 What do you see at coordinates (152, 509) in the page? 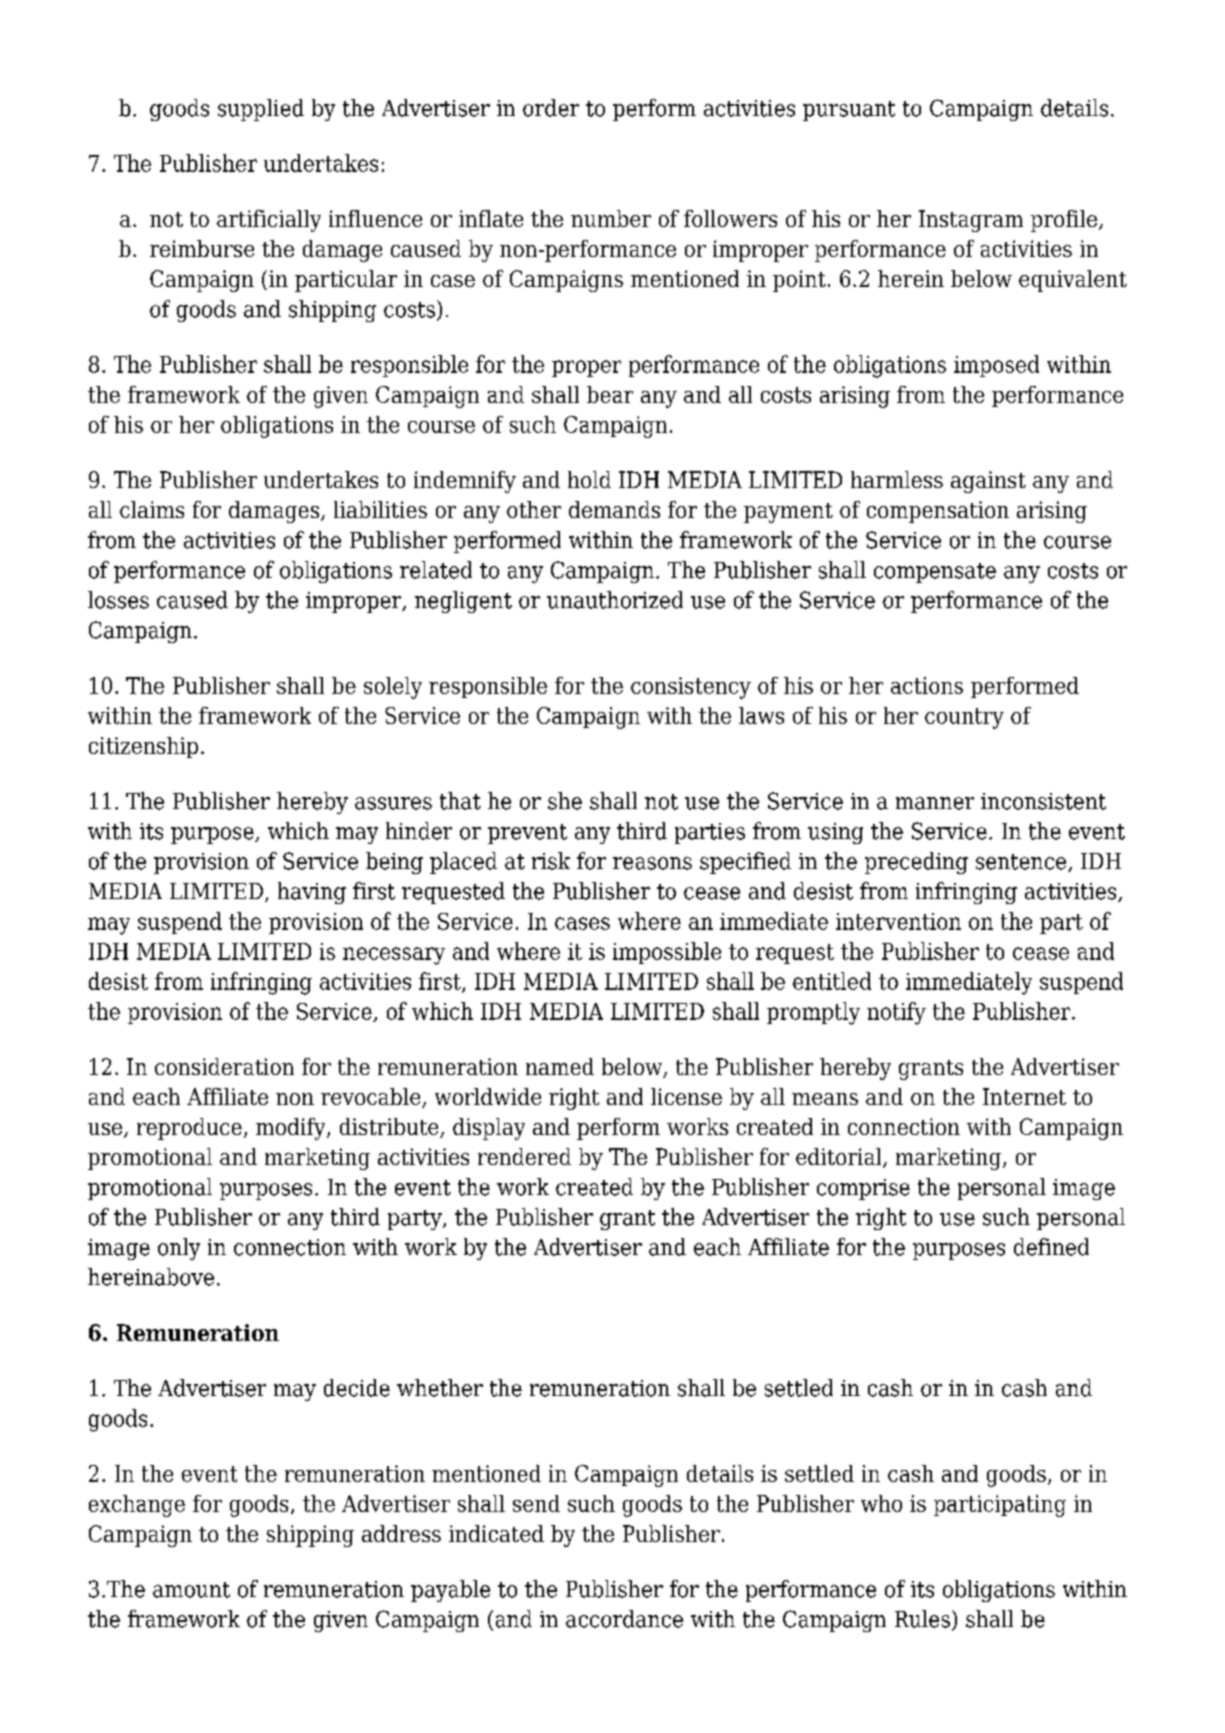
I see `claims` at bounding box center [152, 509].
